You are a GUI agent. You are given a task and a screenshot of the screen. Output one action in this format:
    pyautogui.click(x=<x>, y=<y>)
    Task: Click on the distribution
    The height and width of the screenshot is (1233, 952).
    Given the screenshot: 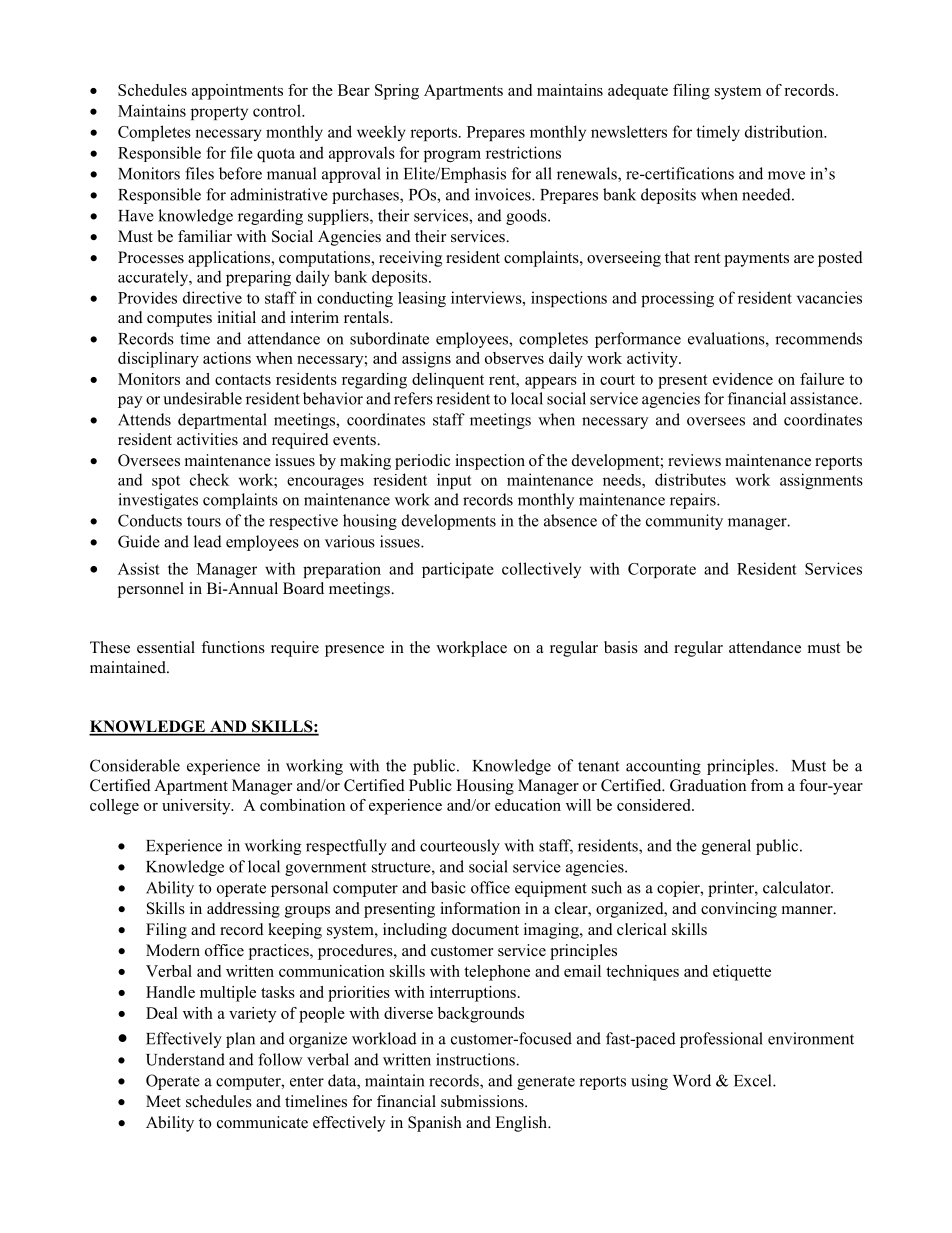 What is the action you would take?
    pyautogui.click(x=785, y=131)
